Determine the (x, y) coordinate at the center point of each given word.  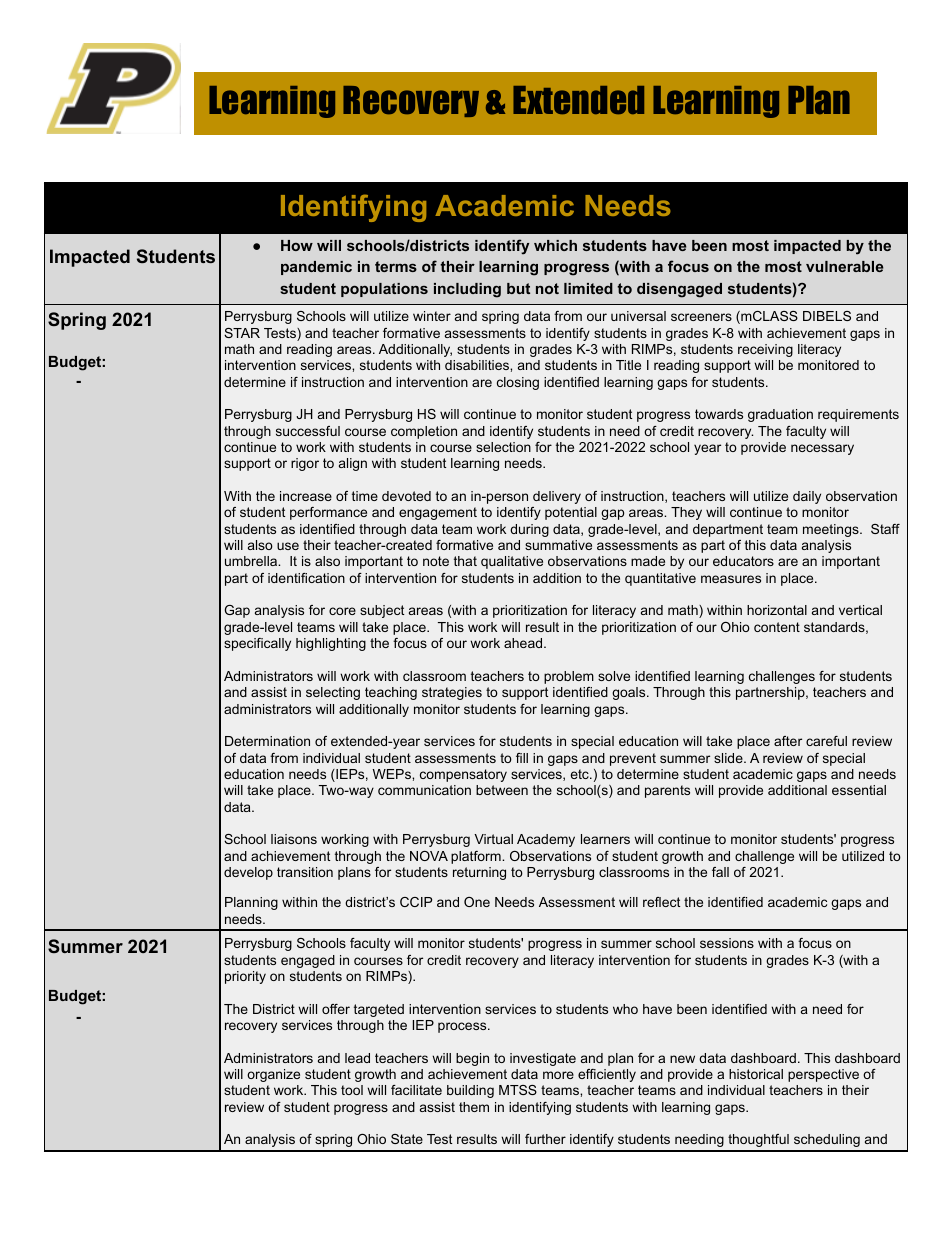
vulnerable (845, 266)
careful (826, 741)
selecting (333, 693)
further (545, 1139)
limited (588, 288)
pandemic (316, 268)
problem (569, 677)
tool (352, 1090)
